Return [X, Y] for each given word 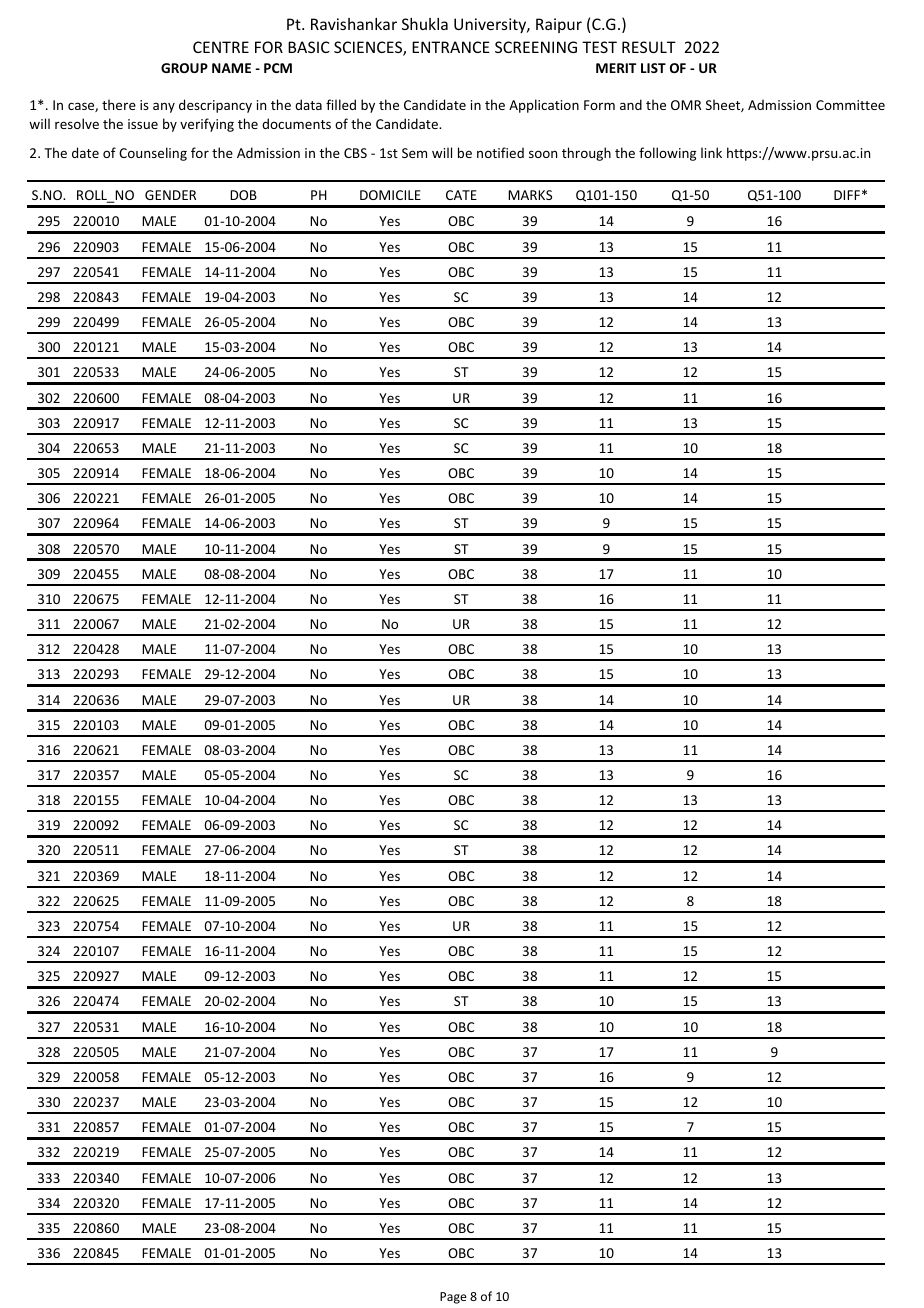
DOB [243, 195]
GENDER [170, 195]
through [586, 154]
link [711, 152]
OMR [686, 105]
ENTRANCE [451, 47]
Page [453, 1298]
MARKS [530, 195]
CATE [461, 195]
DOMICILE [390, 195]
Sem [414, 153]
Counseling [153, 154]
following [667, 154]
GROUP [184, 68]
